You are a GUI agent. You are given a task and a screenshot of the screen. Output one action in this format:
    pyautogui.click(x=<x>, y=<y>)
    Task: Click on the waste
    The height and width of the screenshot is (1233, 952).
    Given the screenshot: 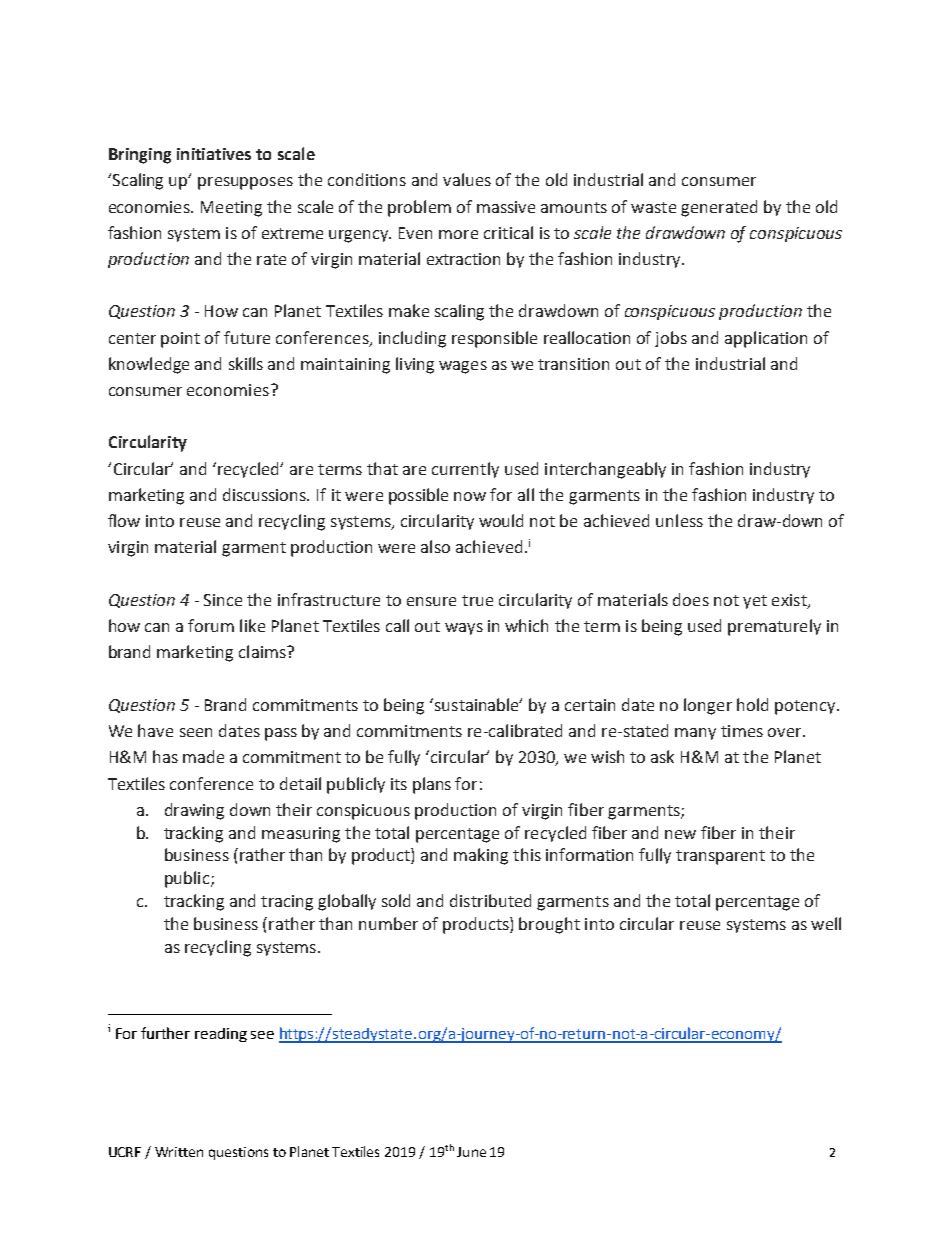 What is the action you would take?
    pyautogui.click(x=653, y=207)
